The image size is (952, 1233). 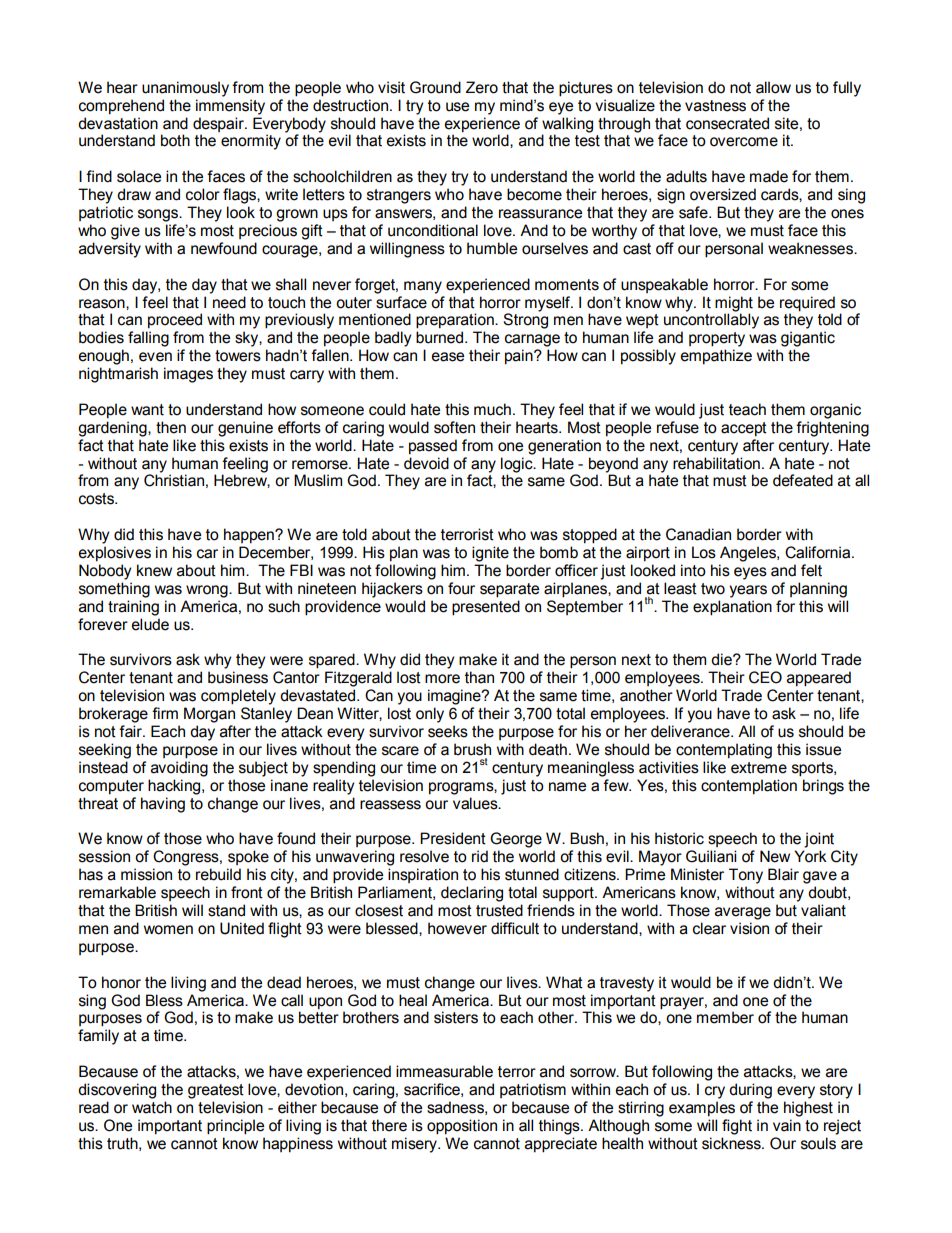 What do you see at coordinates (486, 608) in the image?
I see `presented` at bounding box center [486, 608].
